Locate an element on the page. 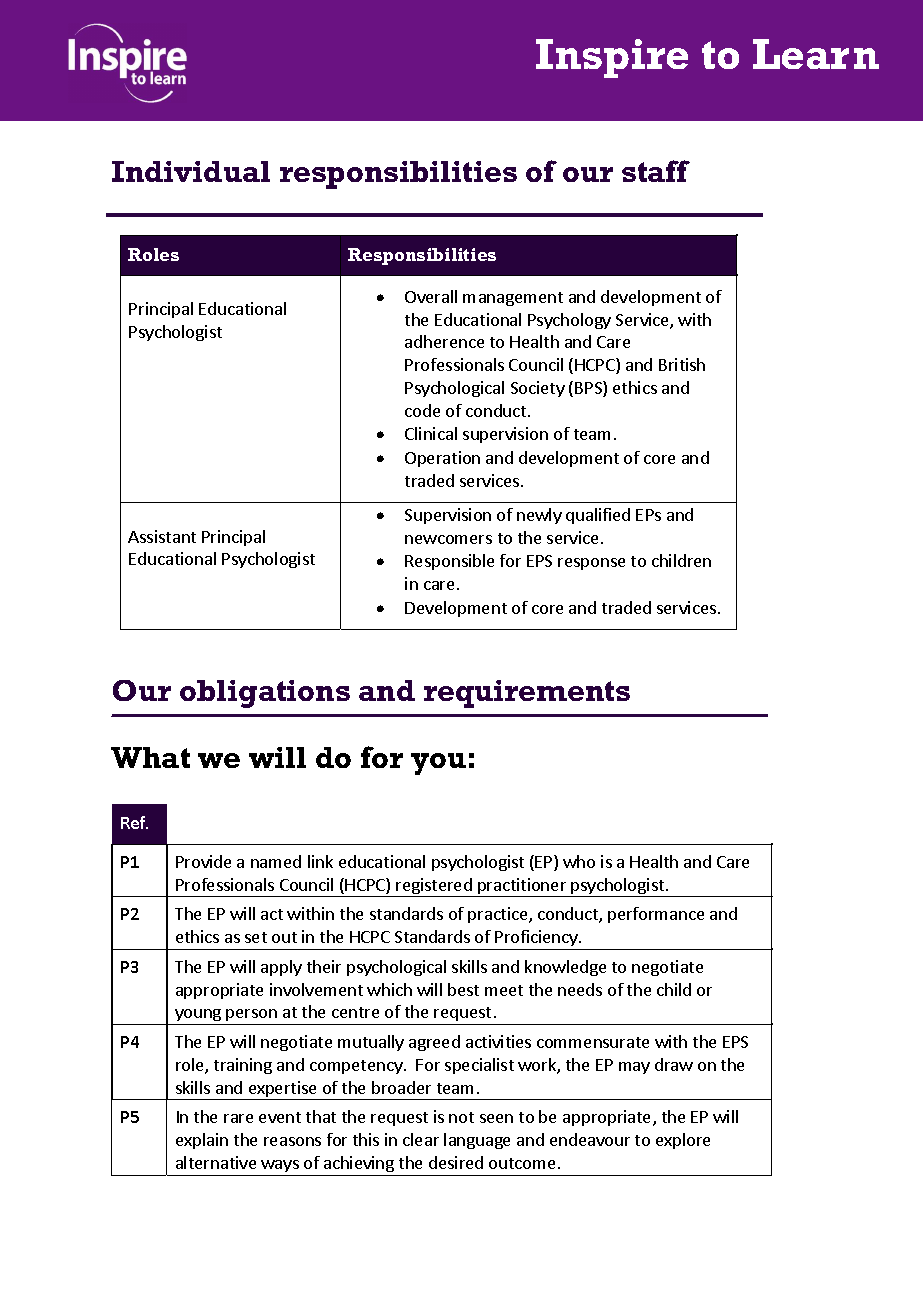 This document has height=1308, width=924. explain is located at coordinates (202, 1141).
